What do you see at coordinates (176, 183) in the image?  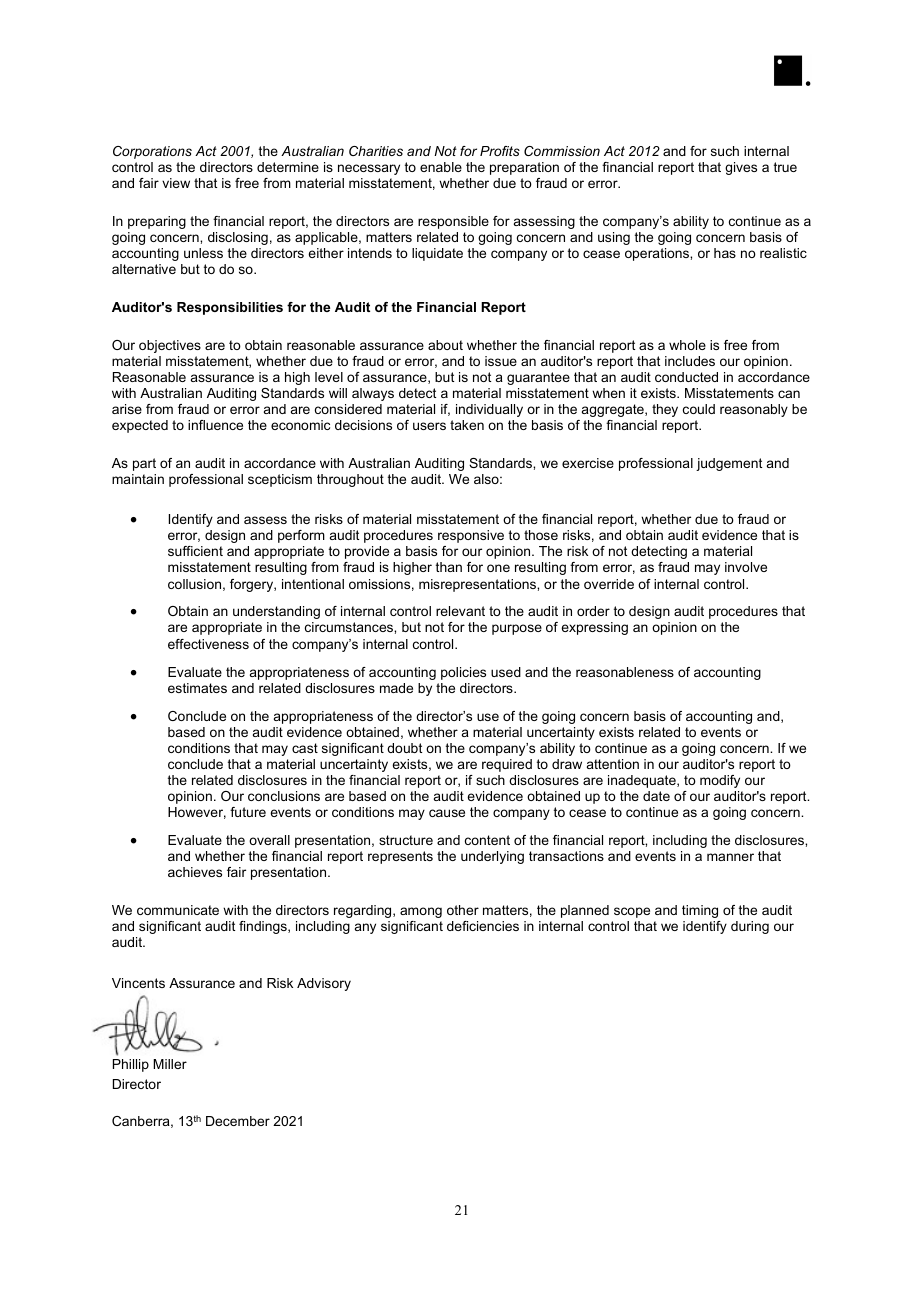 I see `view` at bounding box center [176, 183].
